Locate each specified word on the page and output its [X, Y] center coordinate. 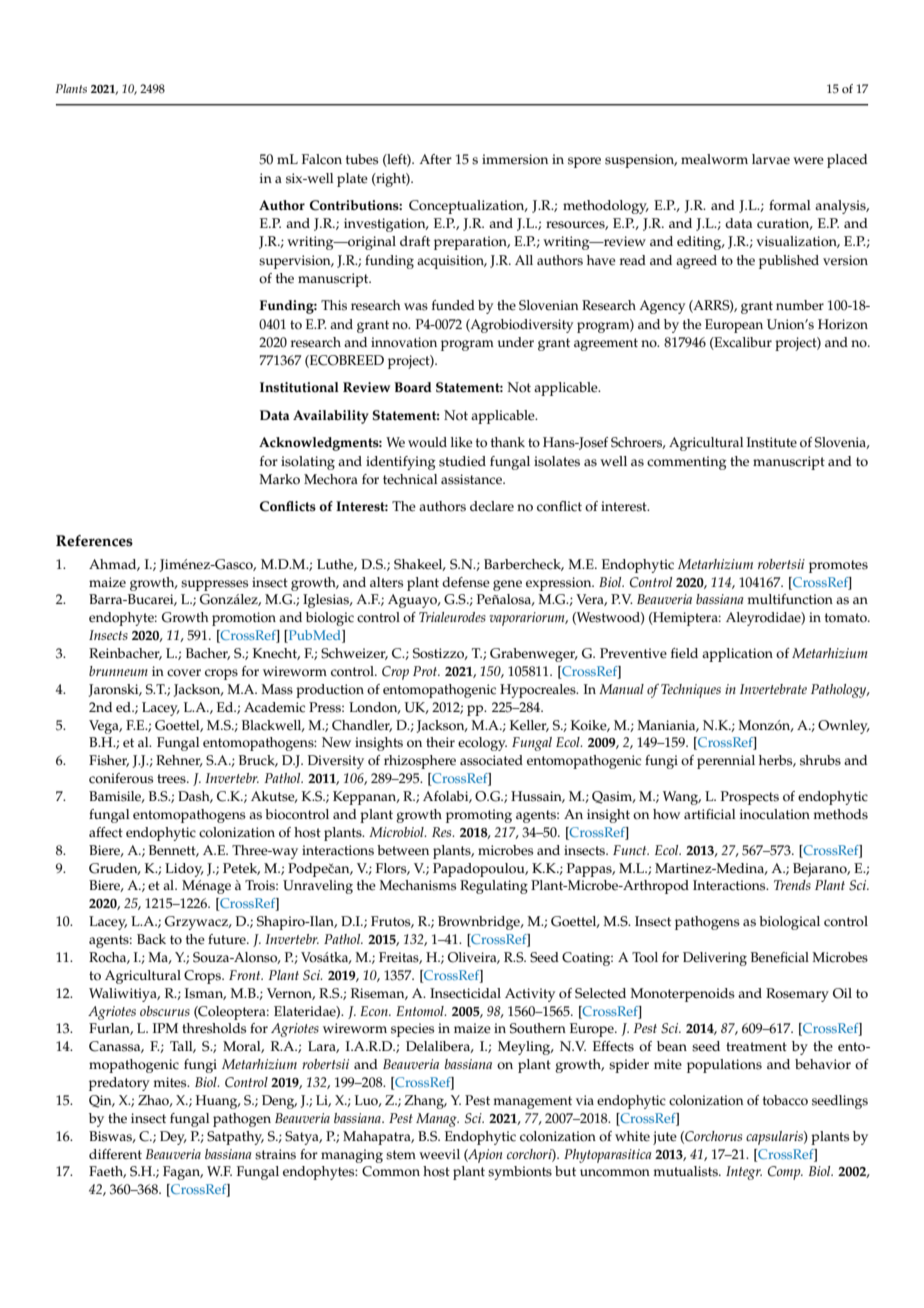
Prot [426, 671]
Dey [173, 1138]
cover [184, 673]
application [737, 655]
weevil [439, 1154]
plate [352, 180]
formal [790, 205]
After [435, 159]
